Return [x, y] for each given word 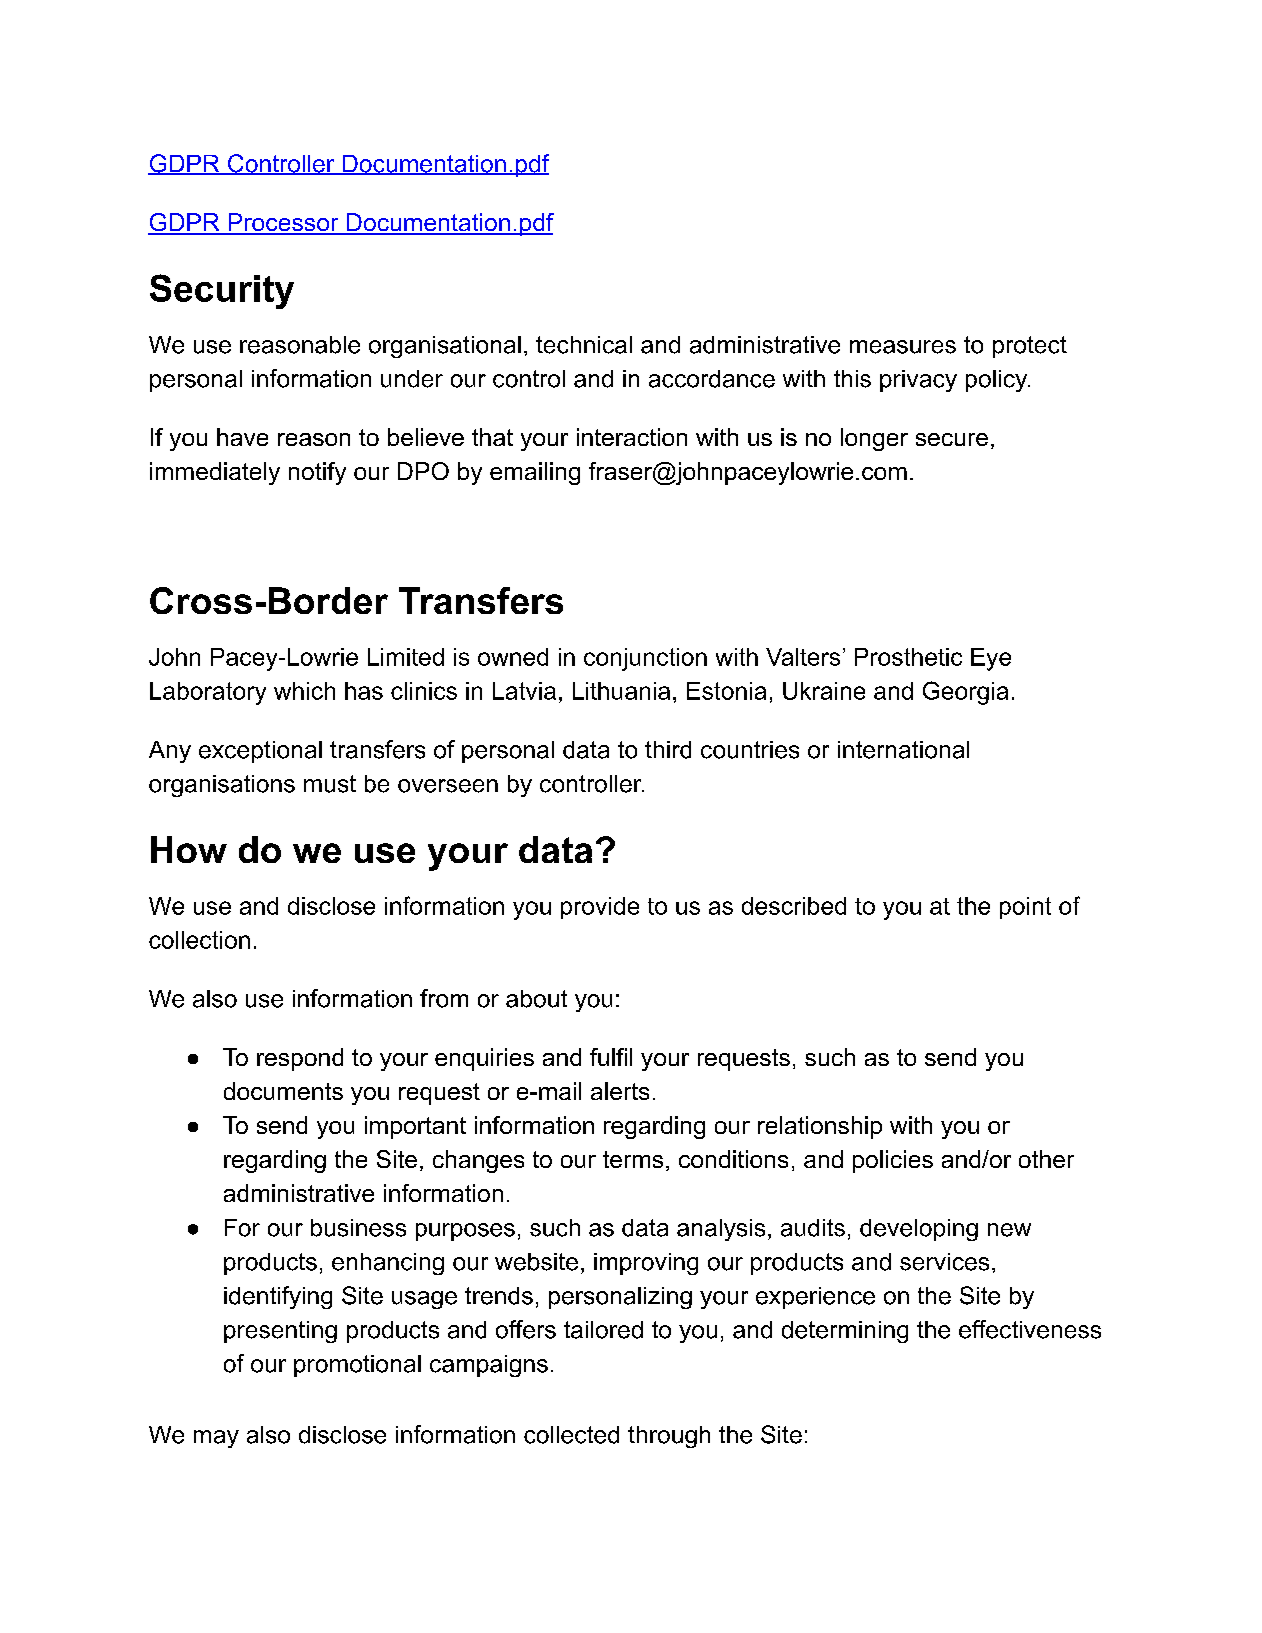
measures [903, 347]
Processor [283, 223]
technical [584, 345]
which [304, 691]
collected [571, 1435]
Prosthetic [908, 657]
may [216, 1439]
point [1025, 908]
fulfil [611, 1057]
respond [300, 1059]
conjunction [645, 659]
